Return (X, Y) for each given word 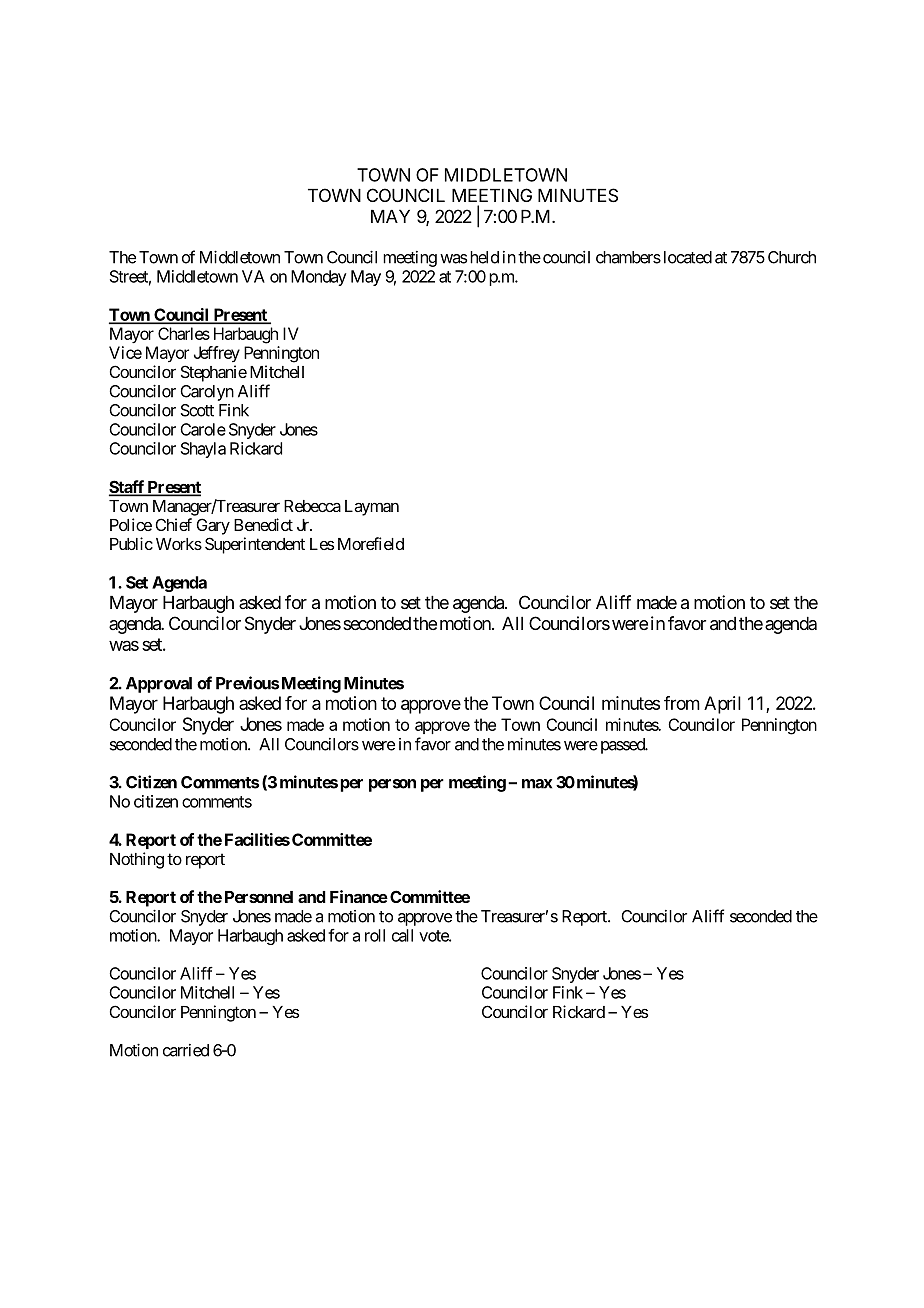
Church (792, 257)
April (722, 705)
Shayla (203, 450)
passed (624, 746)
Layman (372, 508)
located (688, 257)
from (682, 703)
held (484, 257)
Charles (184, 333)
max (537, 784)
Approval (159, 685)
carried (186, 1050)
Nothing (137, 860)
